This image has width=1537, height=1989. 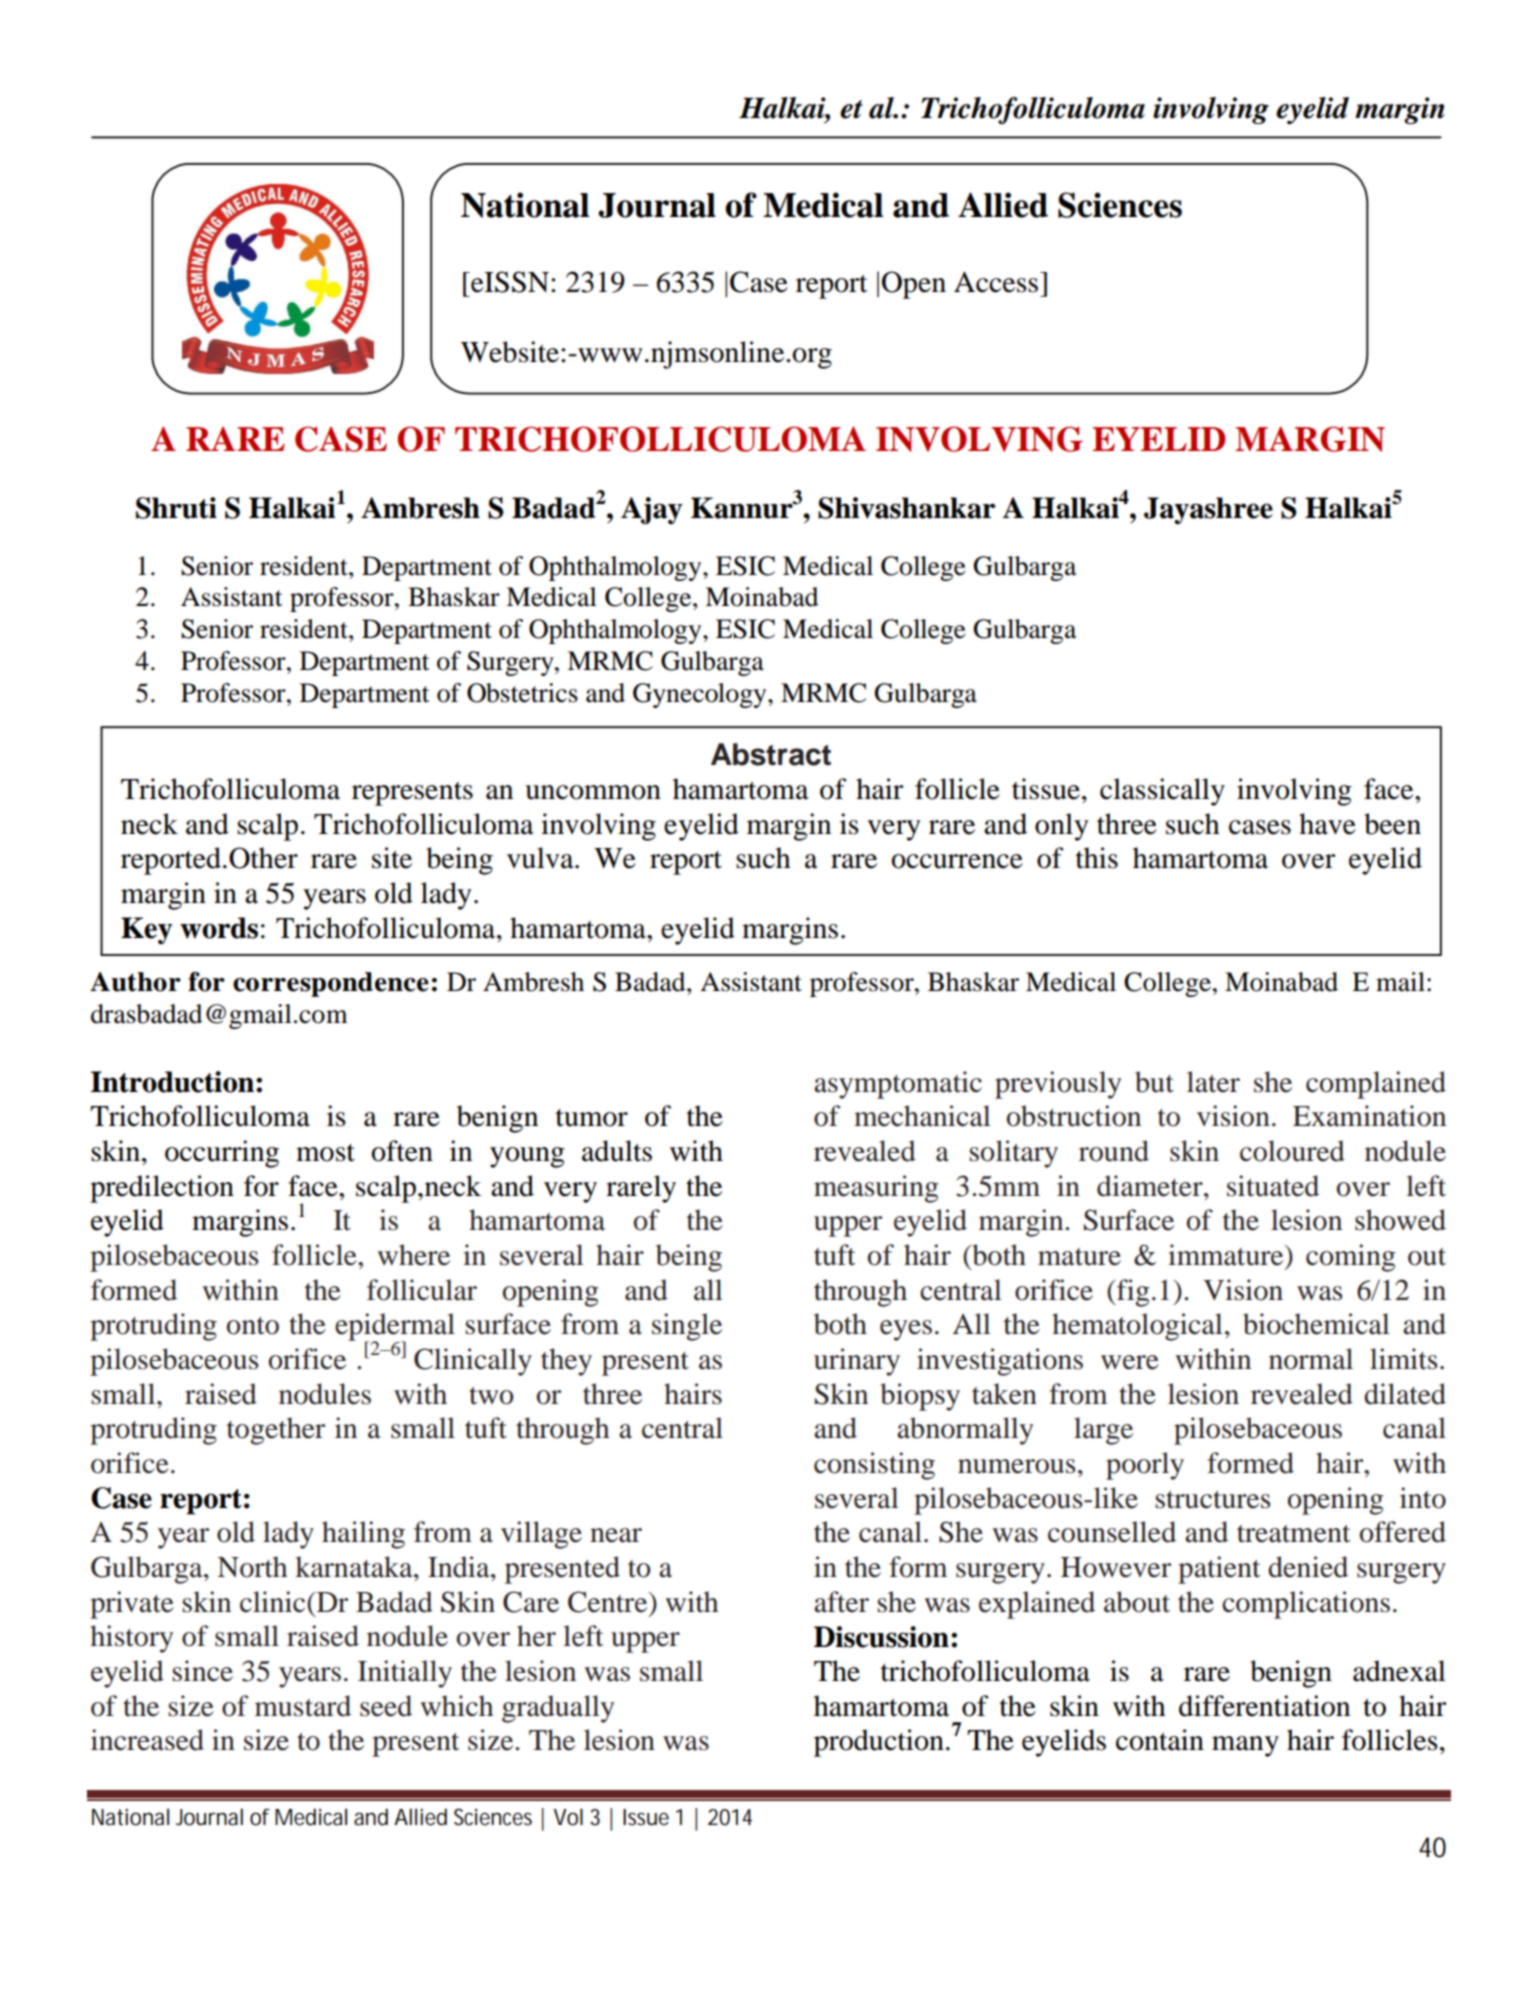 What do you see at coordinates (1162, 792) in the image?
I see `classically` at bounding box center [1162, 792].
